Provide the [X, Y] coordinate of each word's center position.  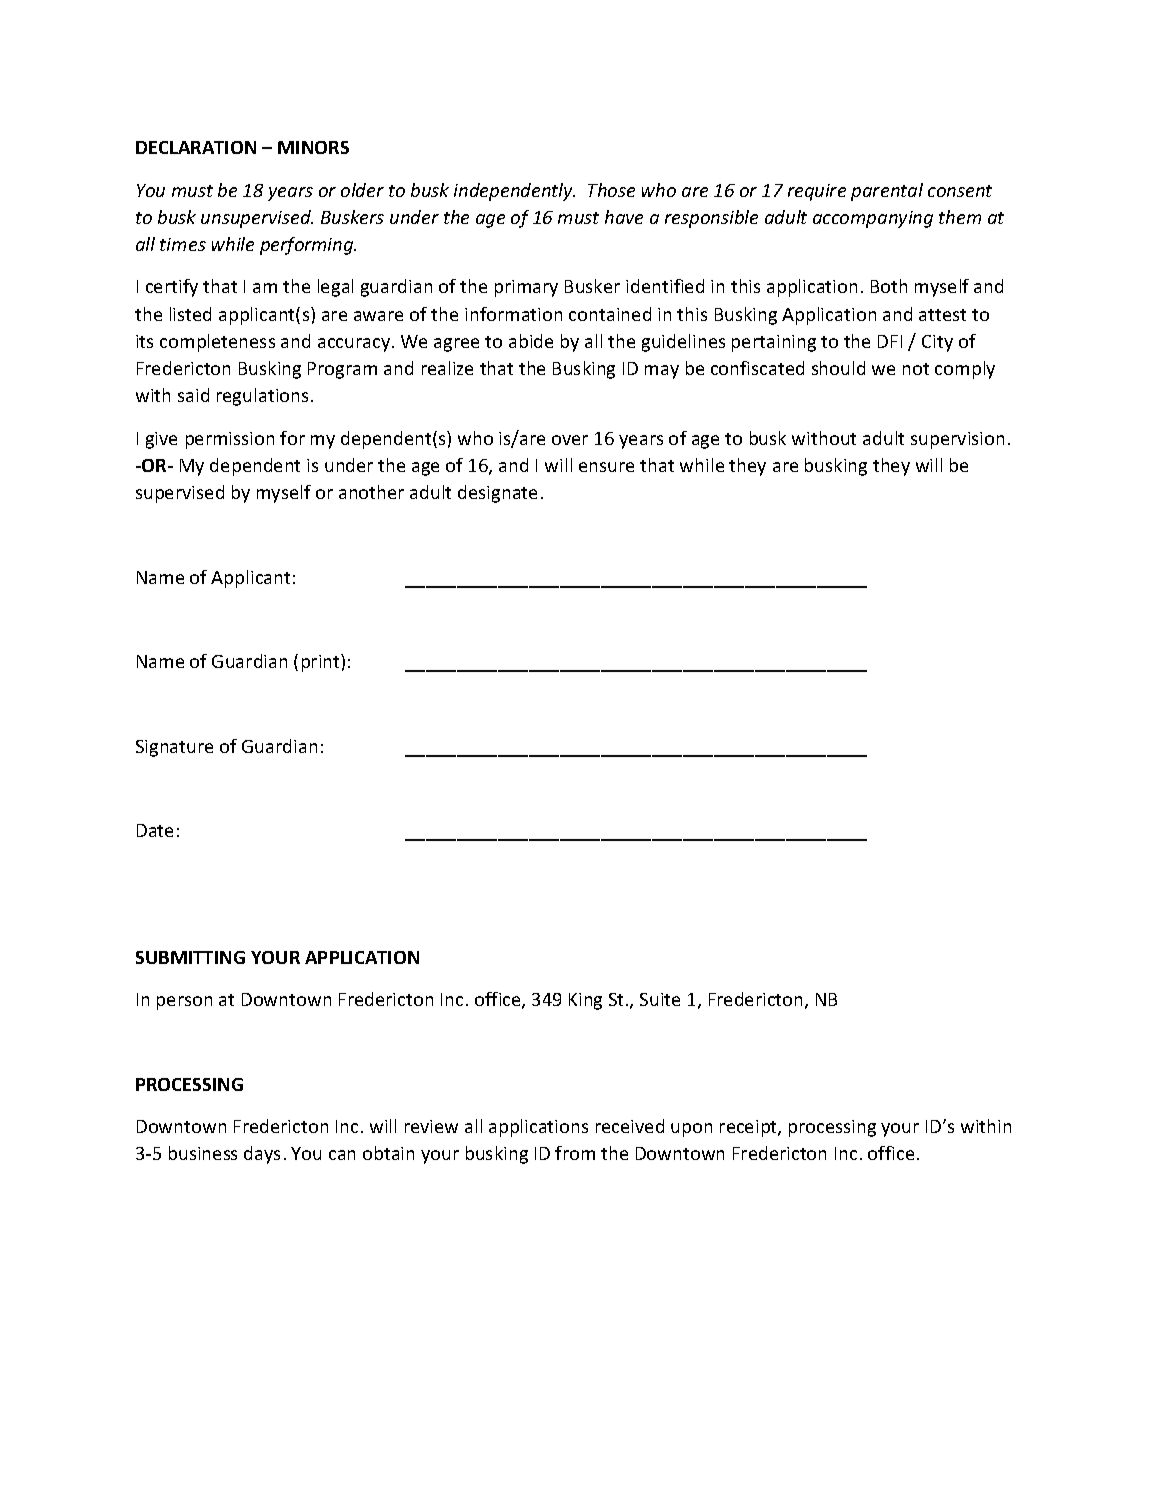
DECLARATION [196, 147]
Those [611, 190]
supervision [957, 440]
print [322, 663]
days [262, 1155]
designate [497, 494]
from [575, 1153]
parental [887, 192]
